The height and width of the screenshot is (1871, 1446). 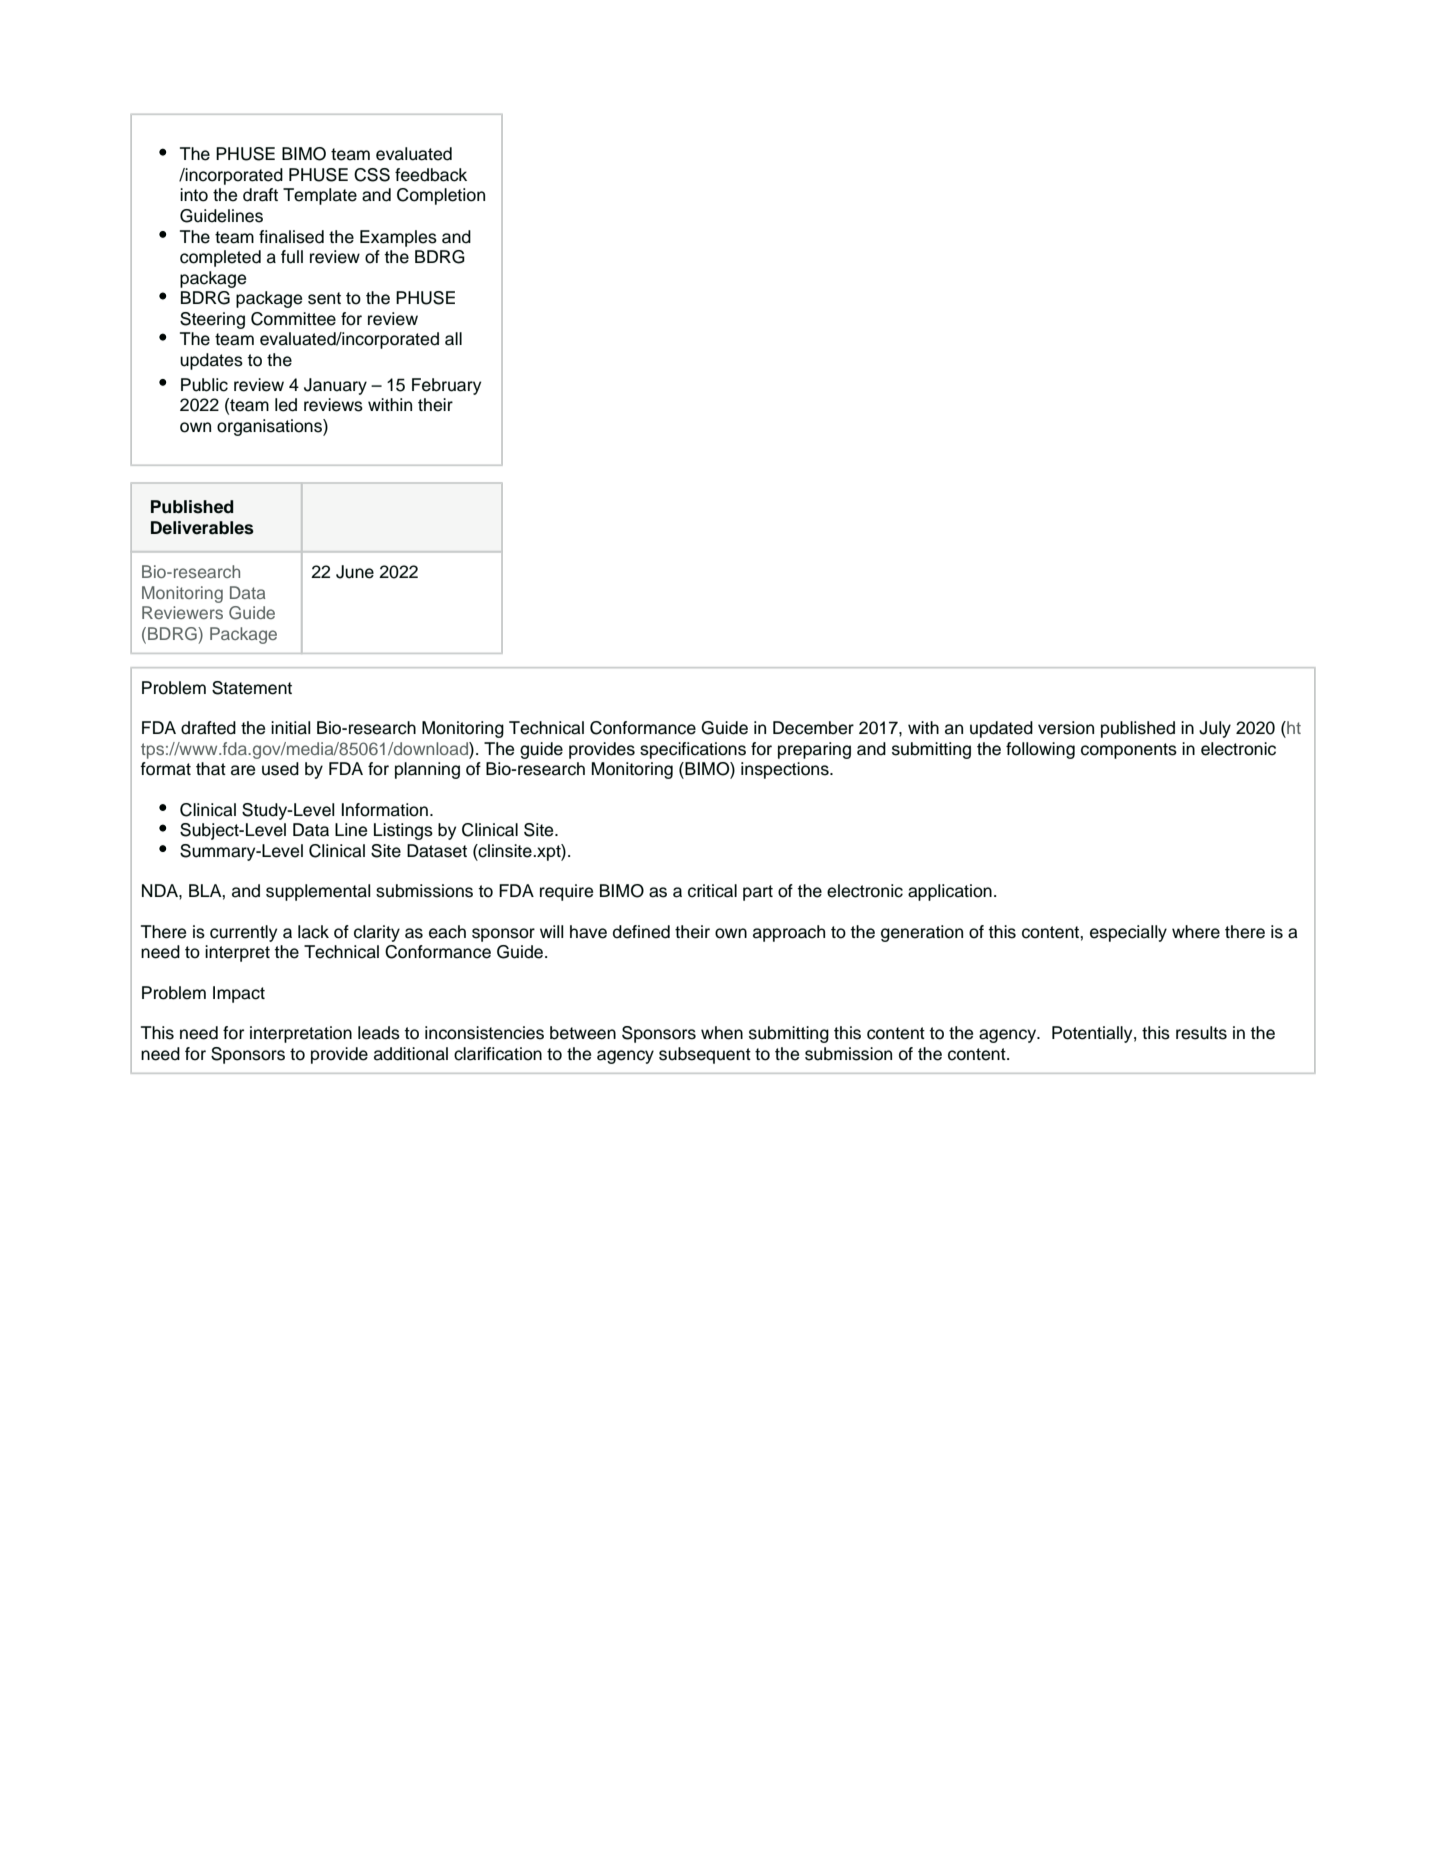 What do you see at coordinates (441, 196) in the screenshot?
I see `Completion` at bounding box center [441, 196].
